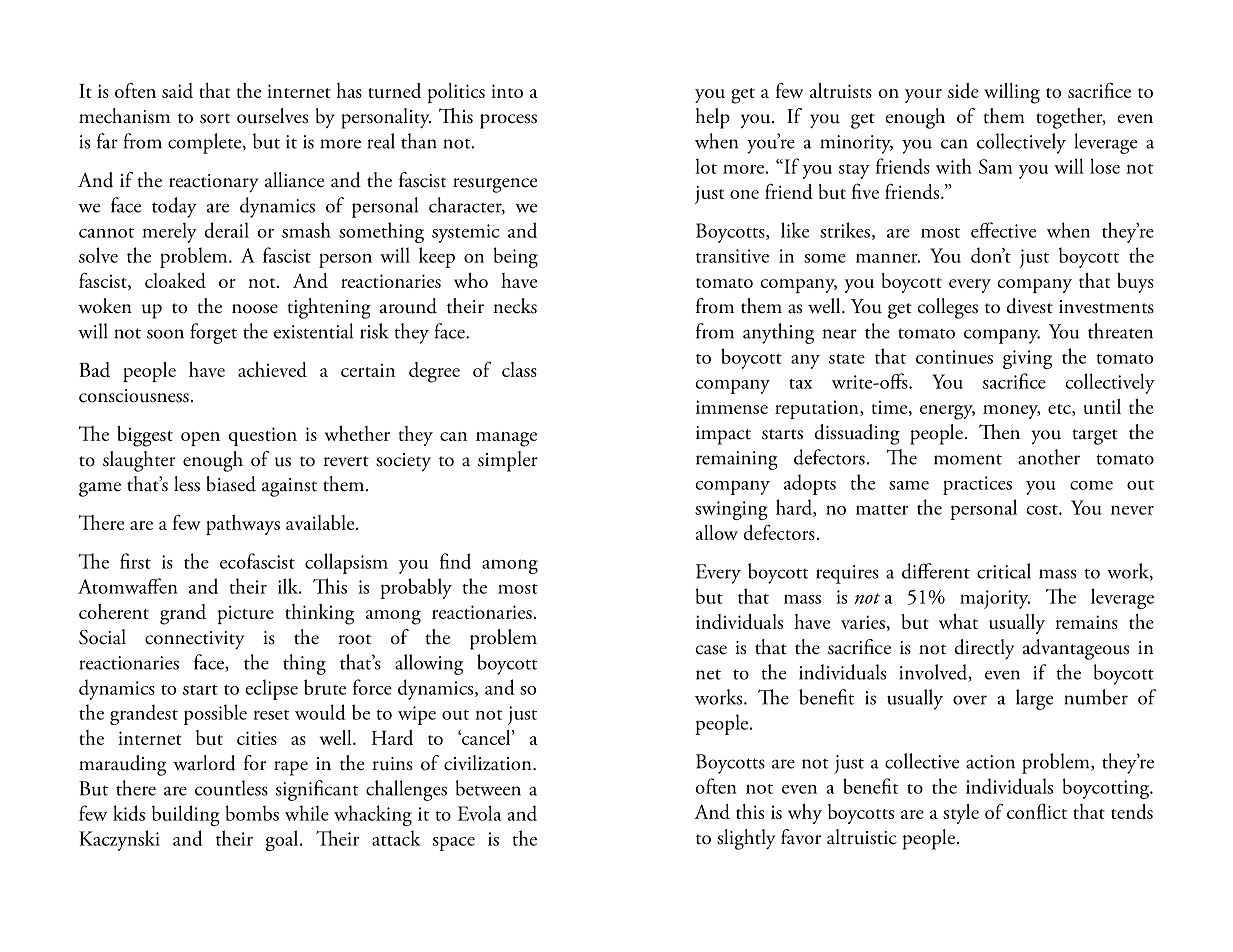 This document has height=952, width=1233. Describe the element at coordinates (1004, 571) in the document. I see `critical` at that location.
